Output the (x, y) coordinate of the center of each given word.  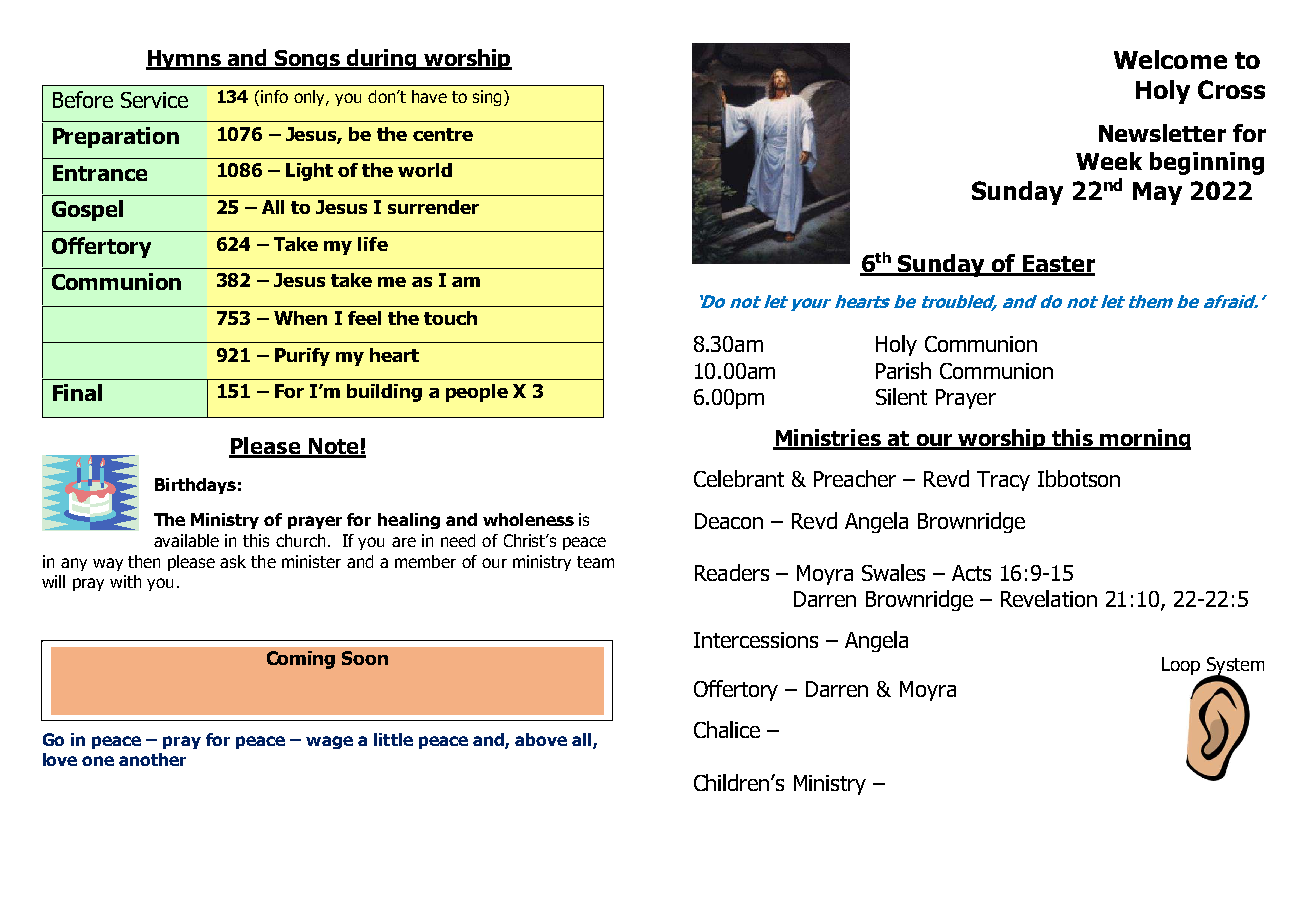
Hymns (184, 60)
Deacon (729, 521)
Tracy (1003, 481)
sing (487, 98)
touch (450, 318)
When (300, 318)
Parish (903, 370)
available (186, 540)
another (152, 759)
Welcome (1170, 59)
